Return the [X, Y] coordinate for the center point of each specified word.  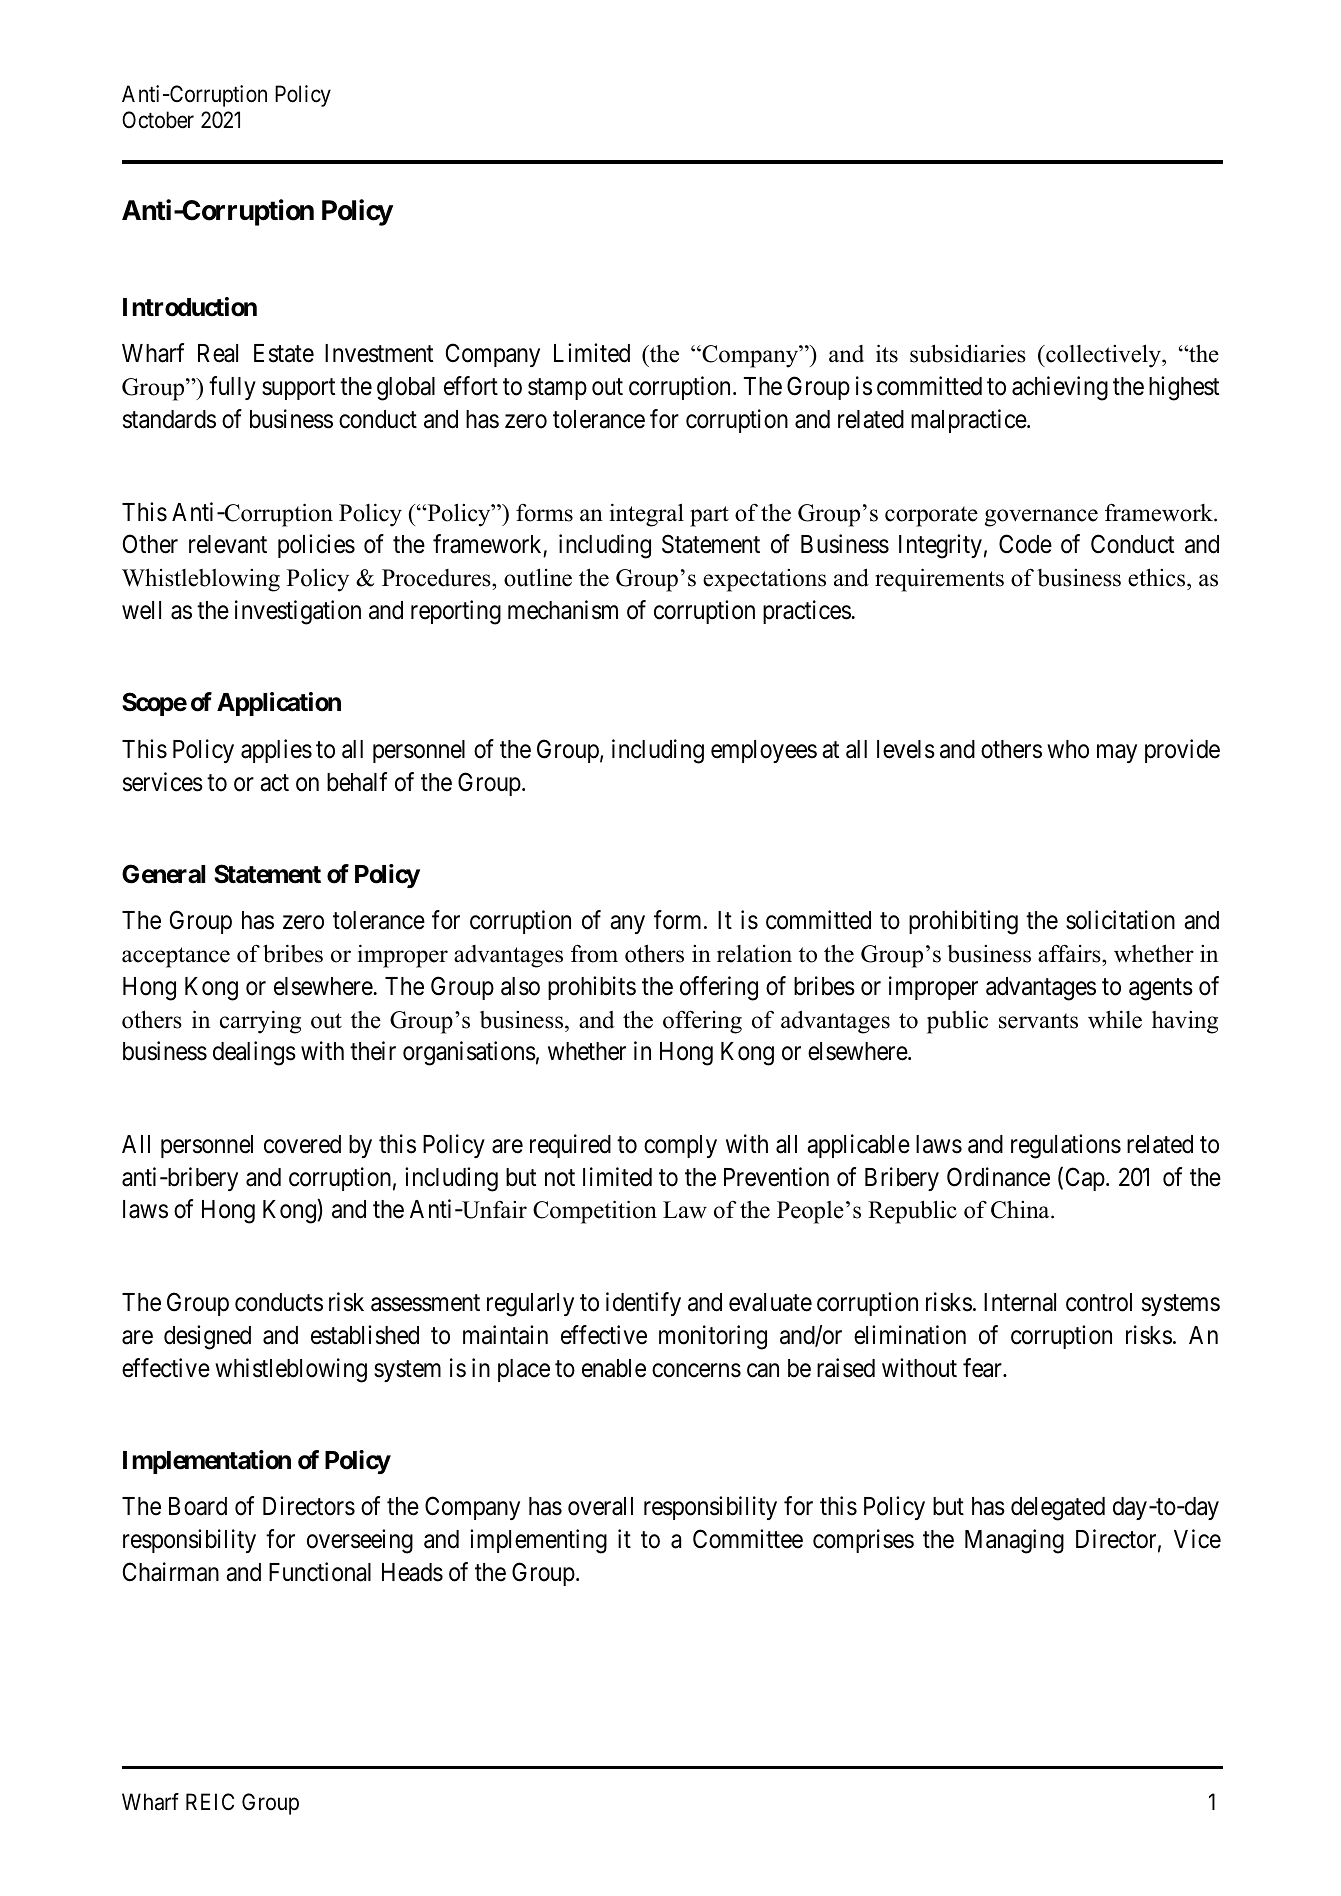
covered [302, 1144]
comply [680, 1146]
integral [647, 515]
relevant [228, 544]
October [158, 120]
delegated [1058, 1509]
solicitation [1120, 920]
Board [198, 1506]
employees [764, 751]
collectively [1103, 356]
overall [600, 1506]
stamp [557, 389]
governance [1041, 518]
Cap [1085, 1179]
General [163, 874]
